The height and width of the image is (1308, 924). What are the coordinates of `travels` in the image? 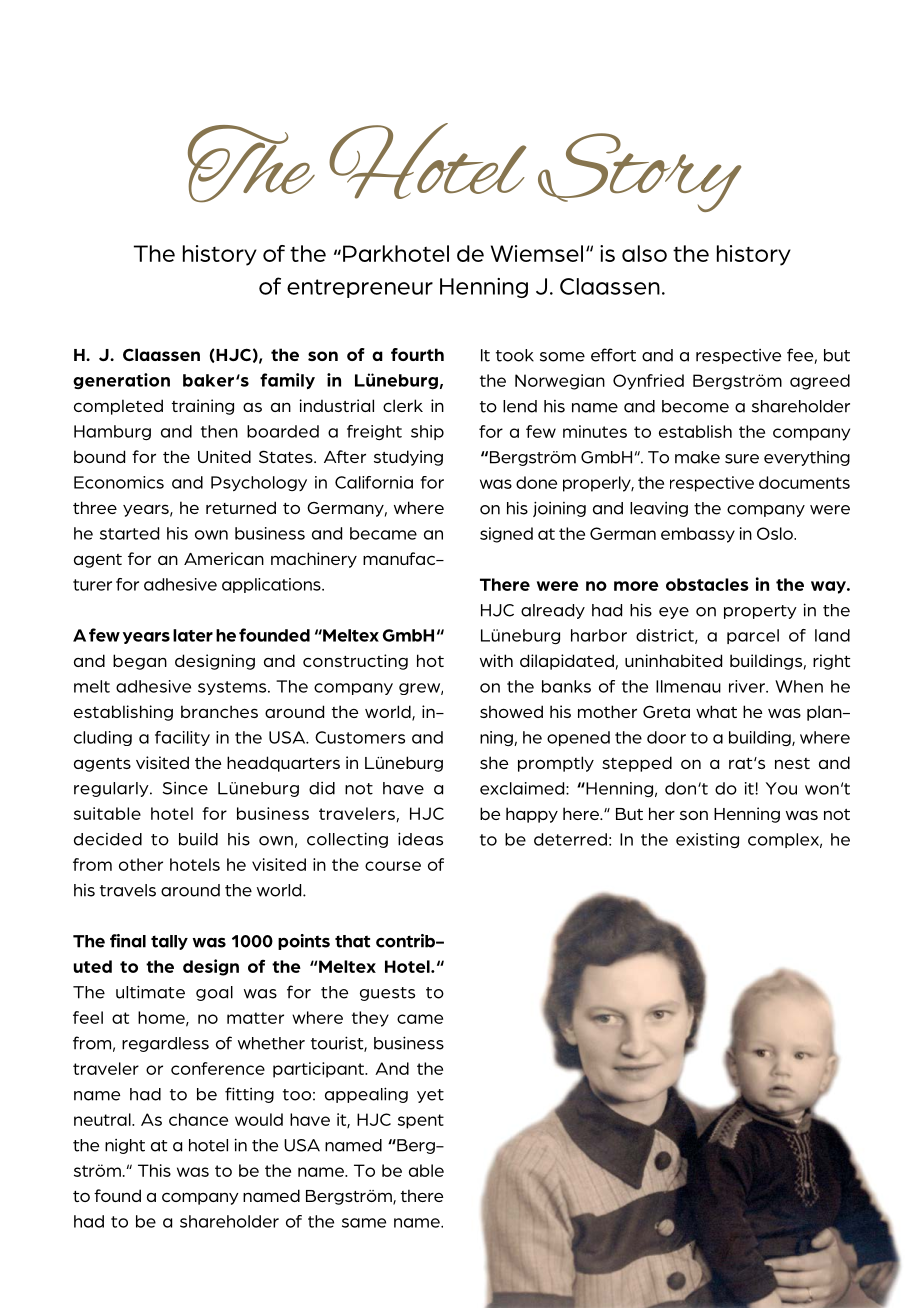 It's located at (128, 890).
